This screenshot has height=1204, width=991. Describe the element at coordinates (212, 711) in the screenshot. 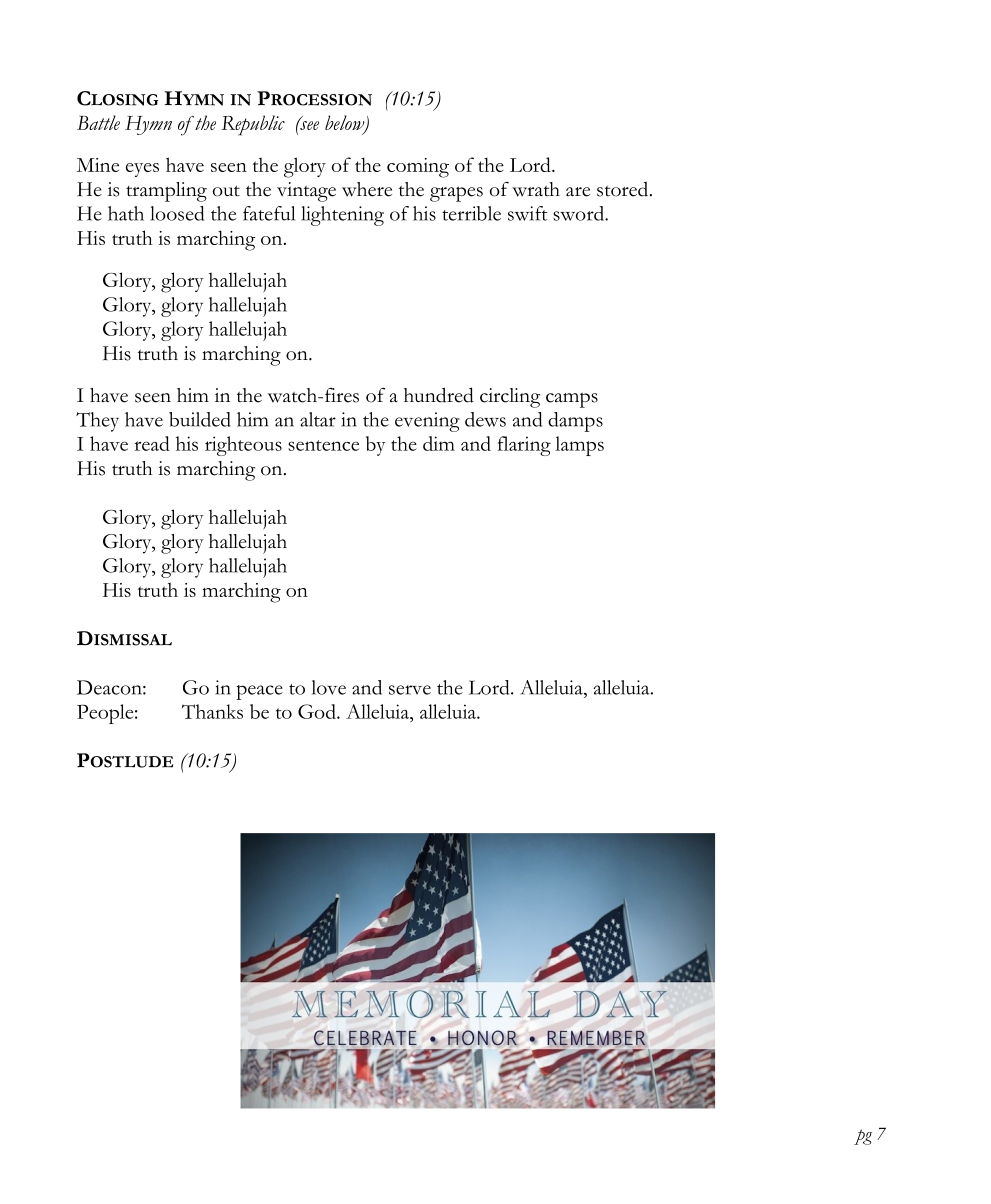

I see `Thanks` at that location.
